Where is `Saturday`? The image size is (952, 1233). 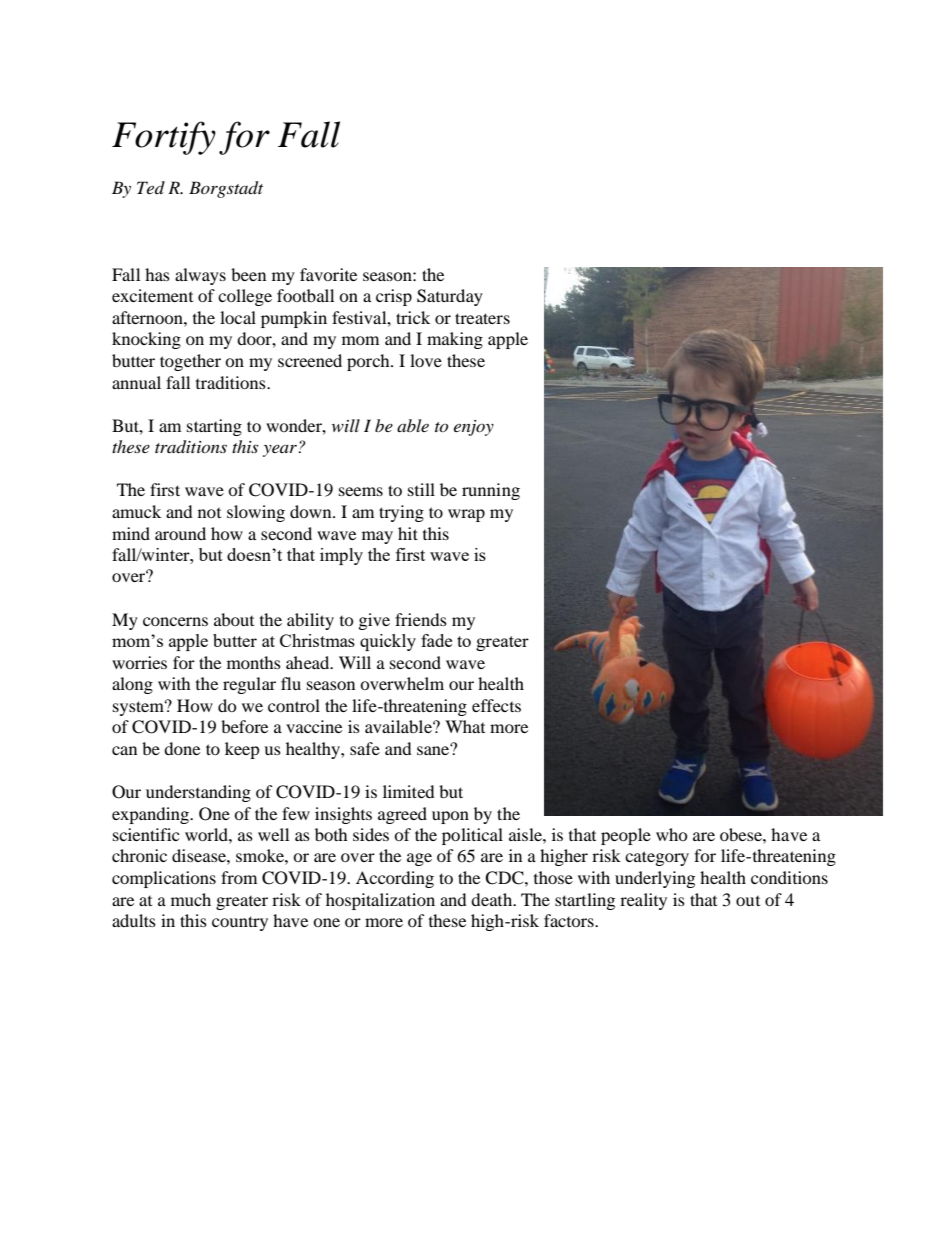 Saturday is located at coordinates (450, 297).
